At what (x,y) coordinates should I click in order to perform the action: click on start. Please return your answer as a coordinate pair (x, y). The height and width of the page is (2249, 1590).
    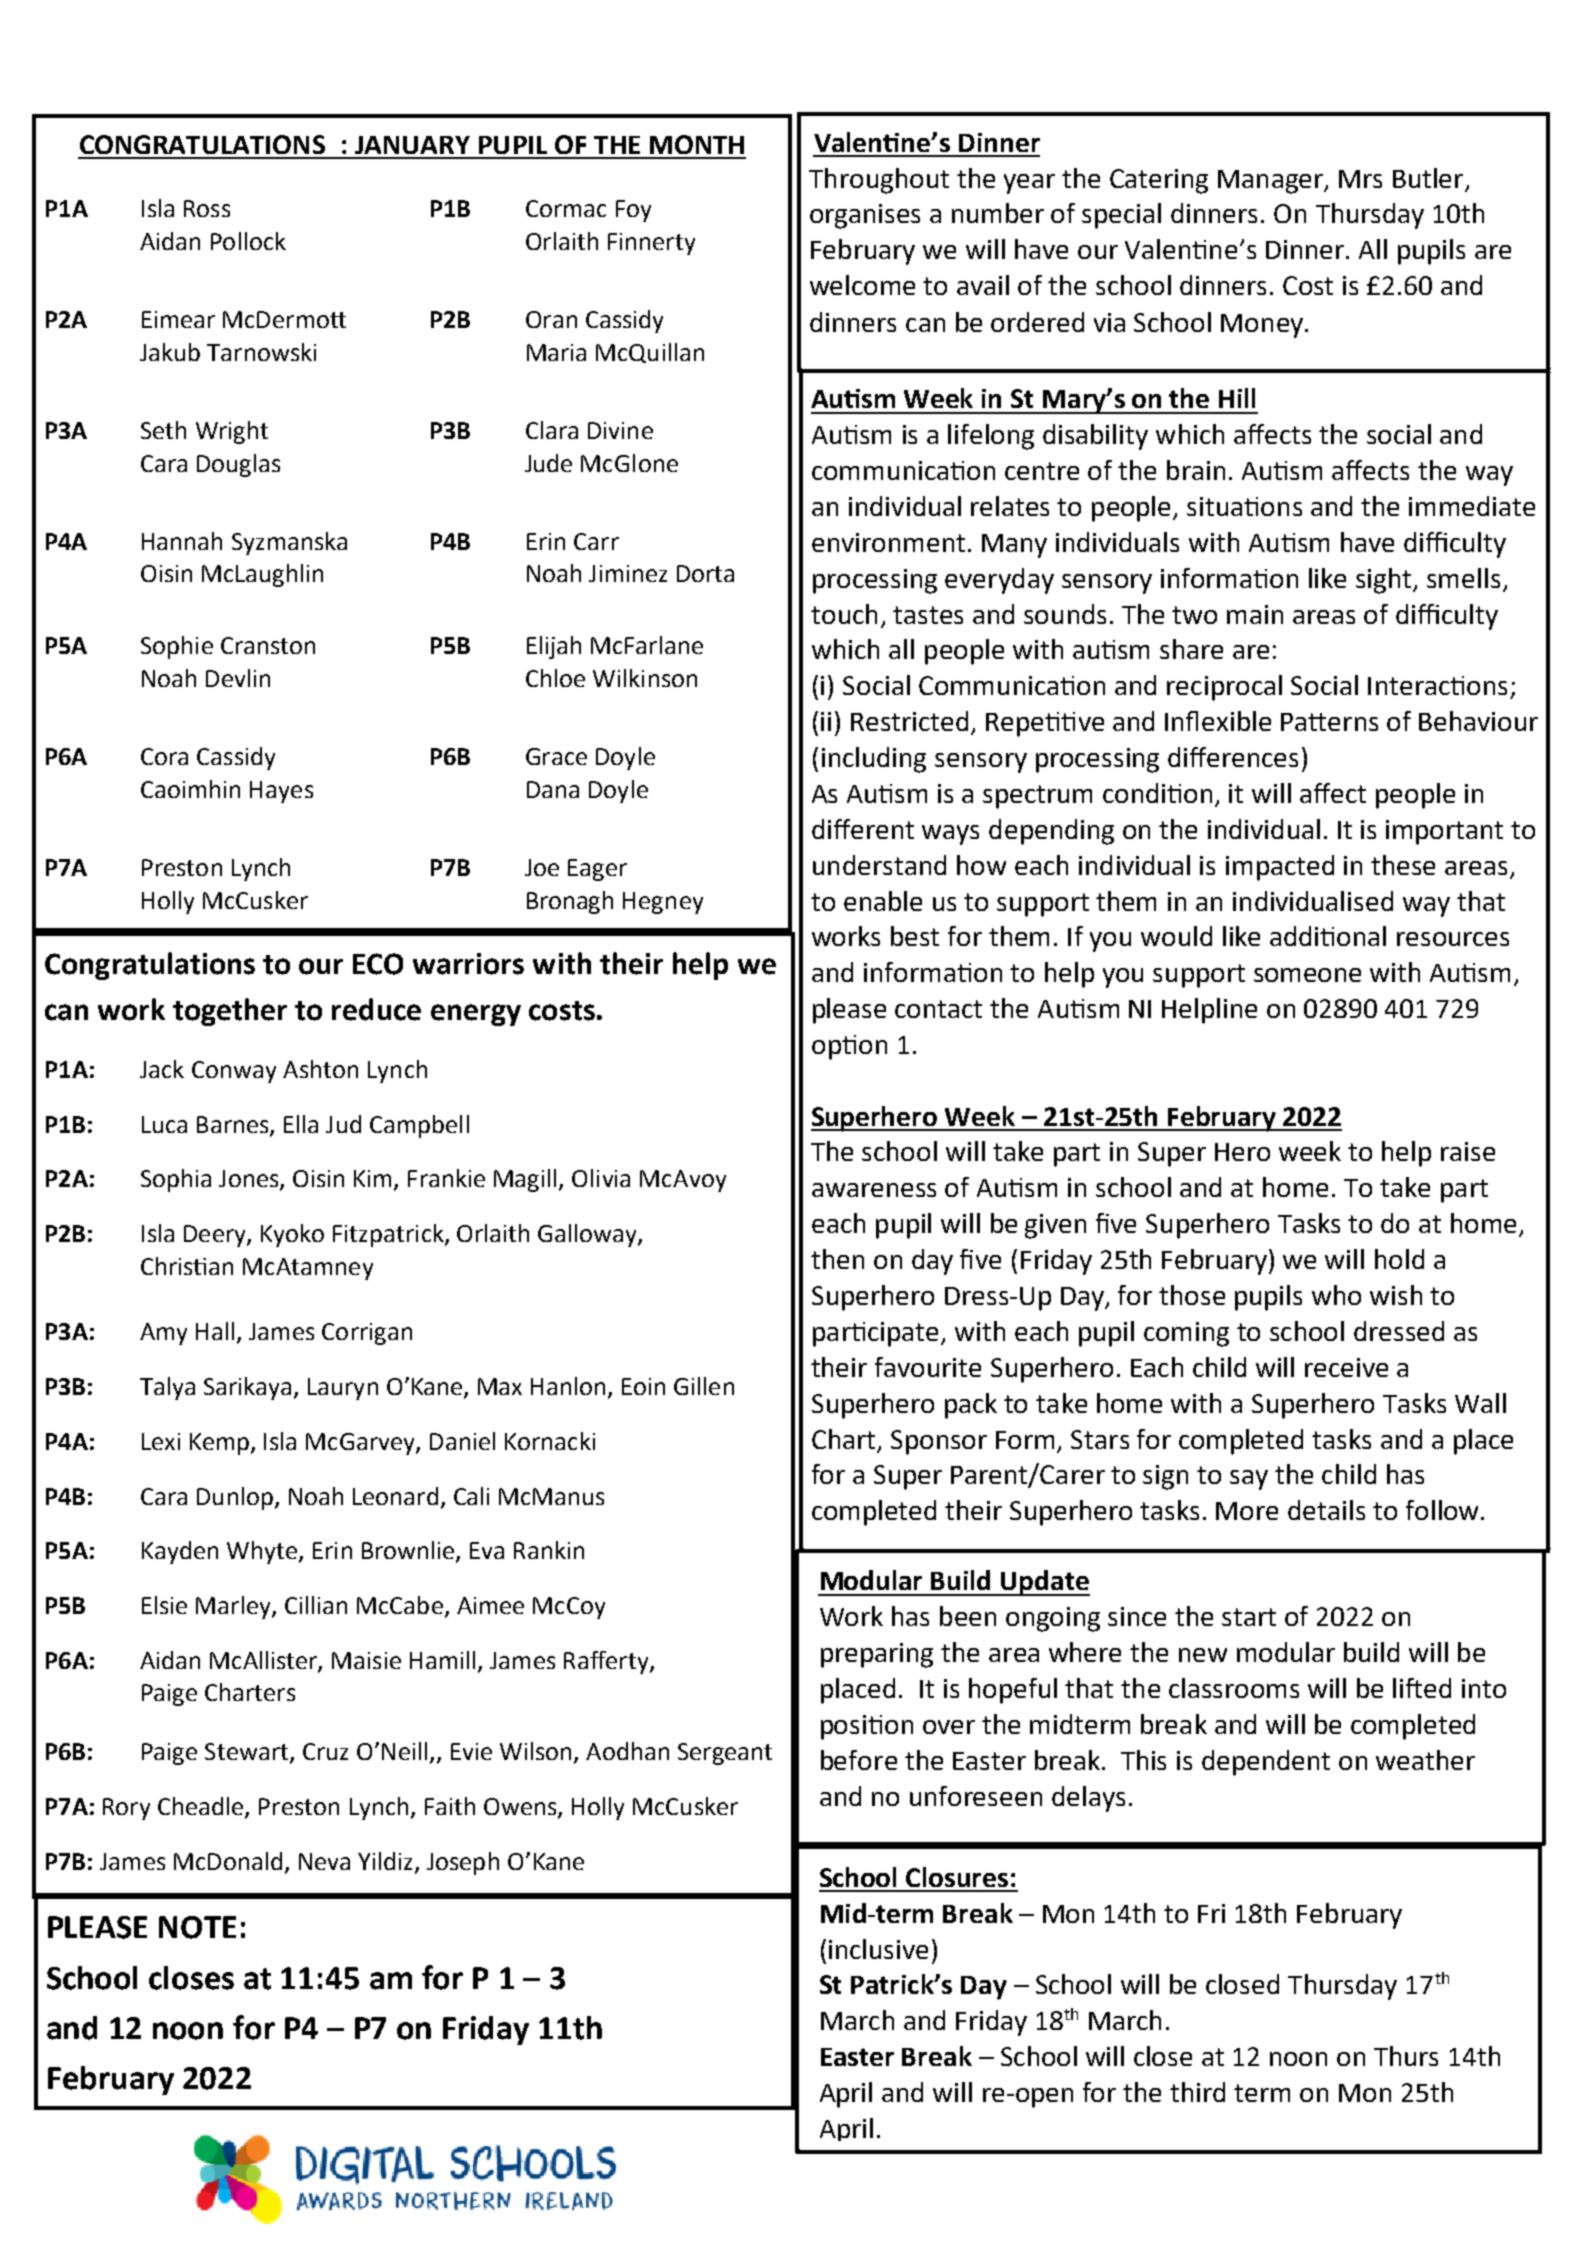
    Looking at the image, I should click on (1249, 1617).
